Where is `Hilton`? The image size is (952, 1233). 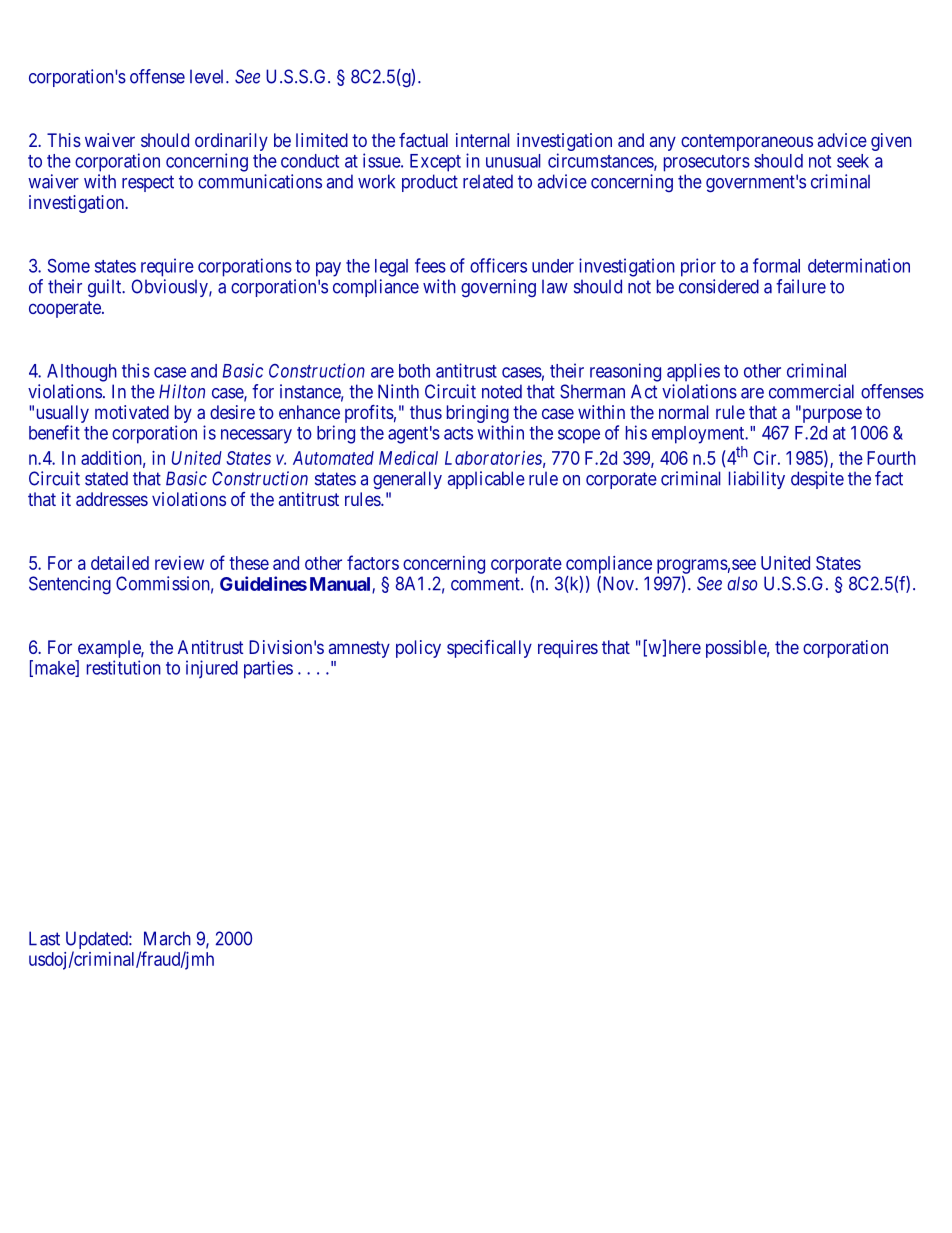
Hilton is located at coordinates (182, 391).
